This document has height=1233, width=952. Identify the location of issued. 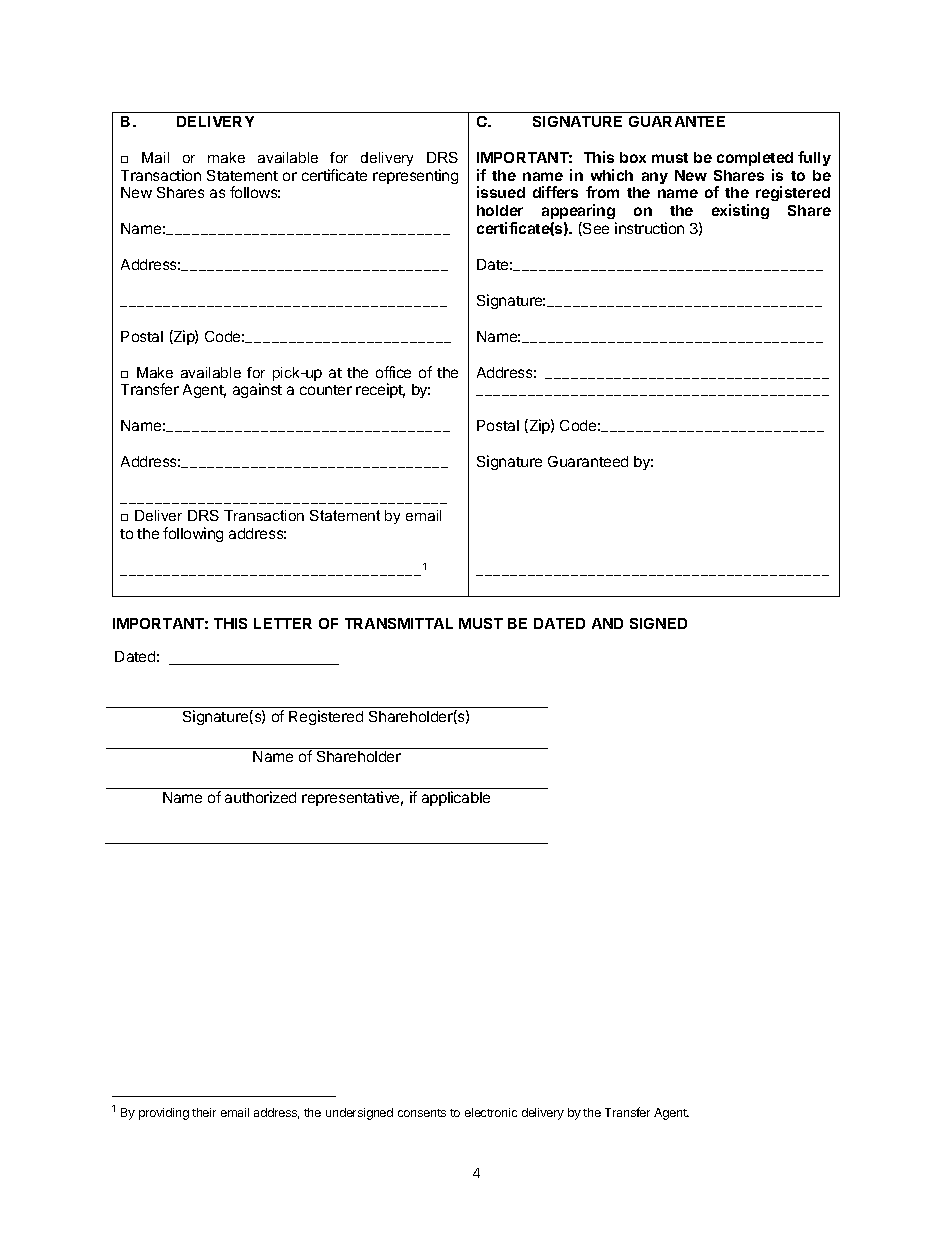
(501, 192).
